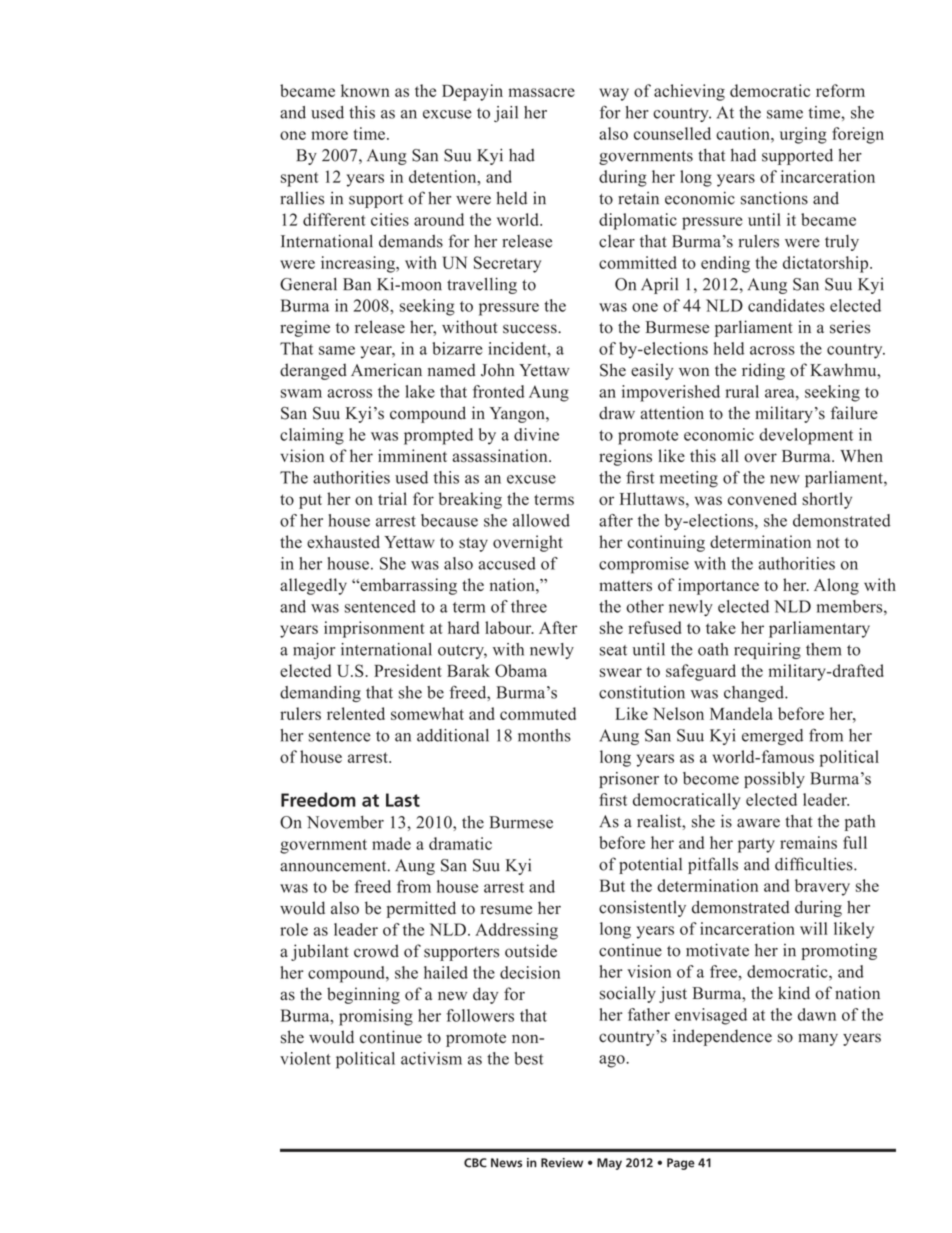  What do you see at coordinates (614, 94) in the page?
I see `way` at bounding box center [614, 94].
